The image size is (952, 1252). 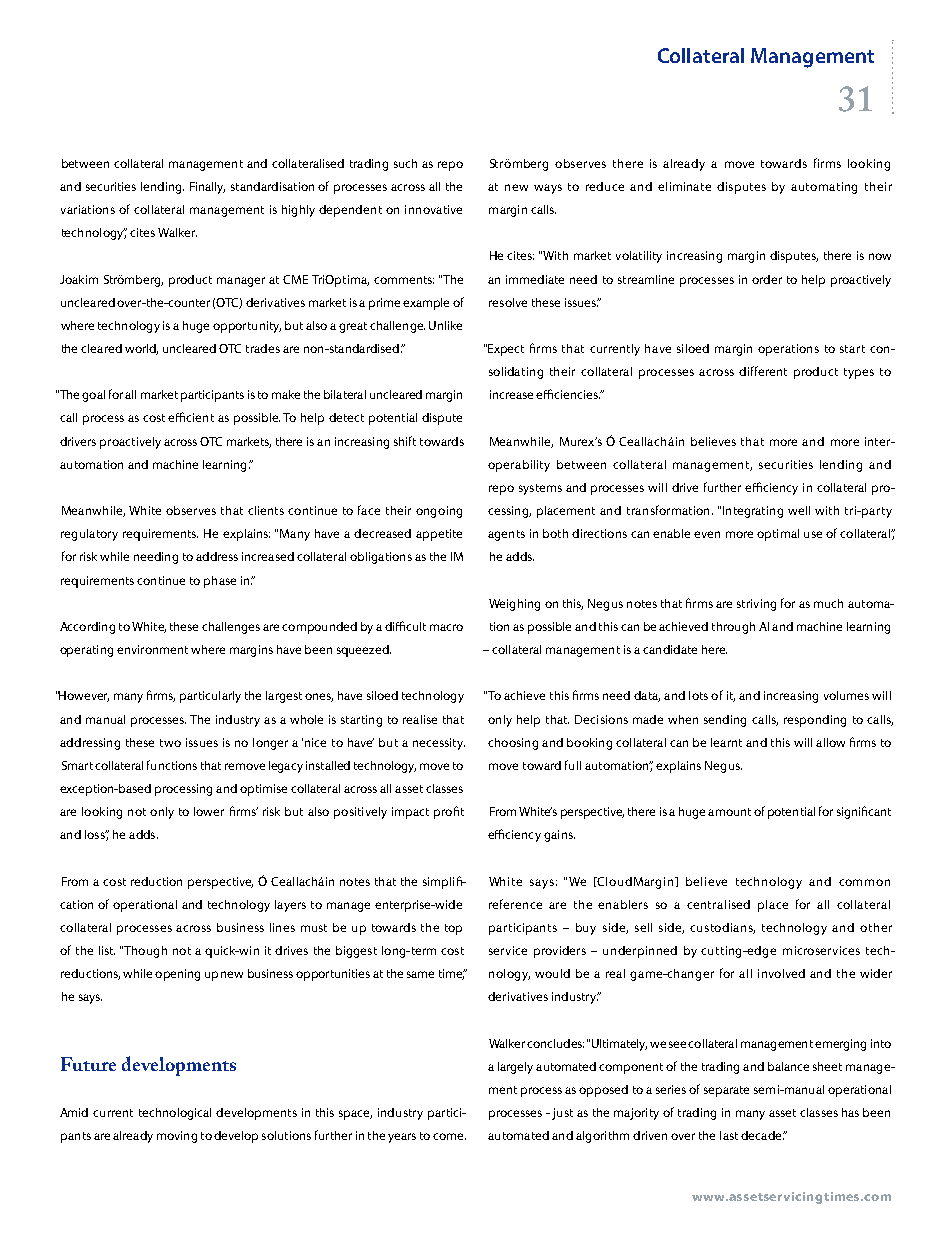 I want to click on lower, so click(x=209, y=811).
